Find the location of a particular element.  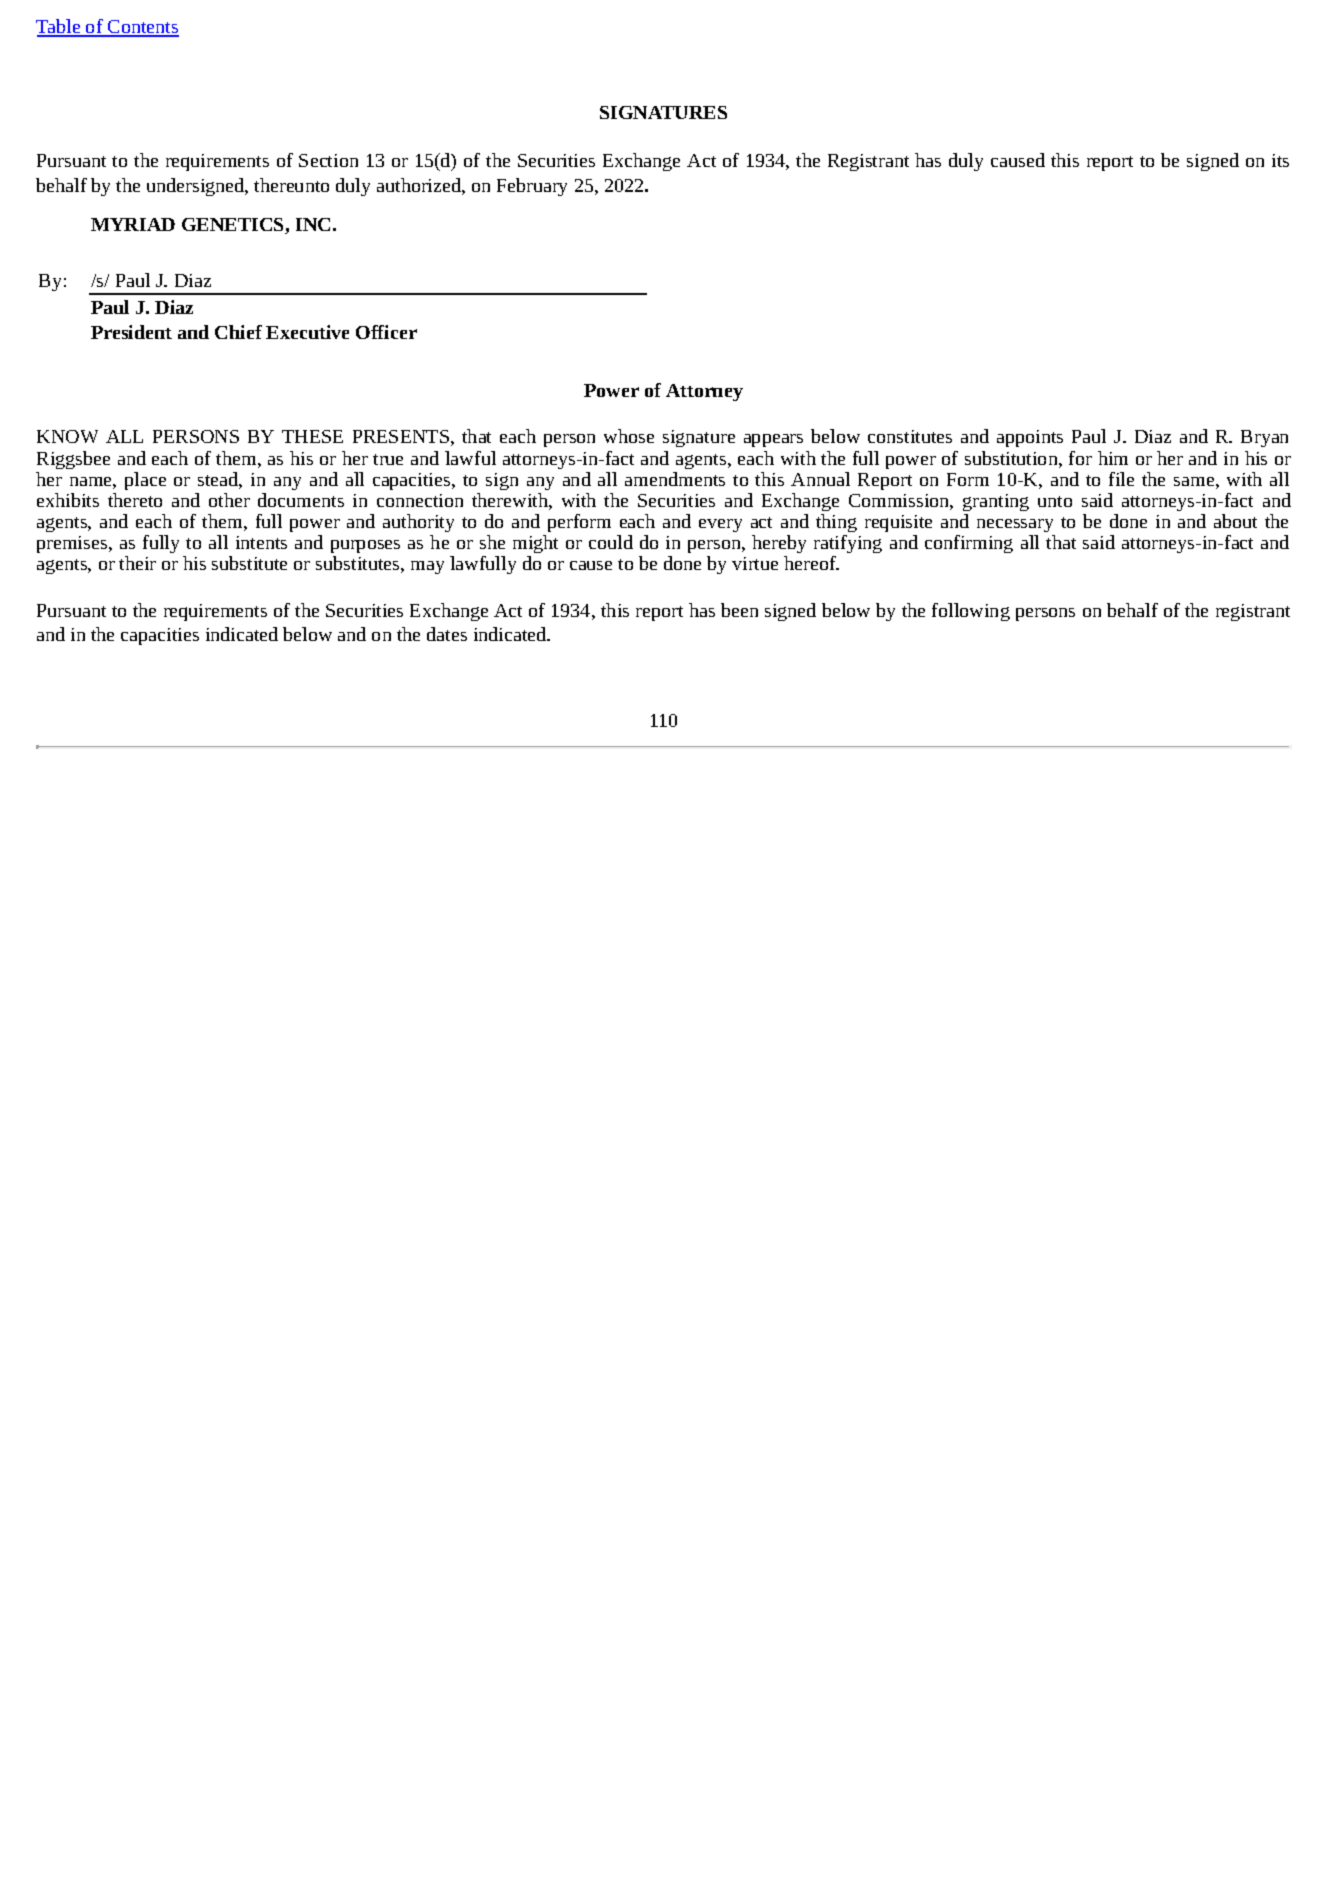

INC is located at coordinates (313, 224).
